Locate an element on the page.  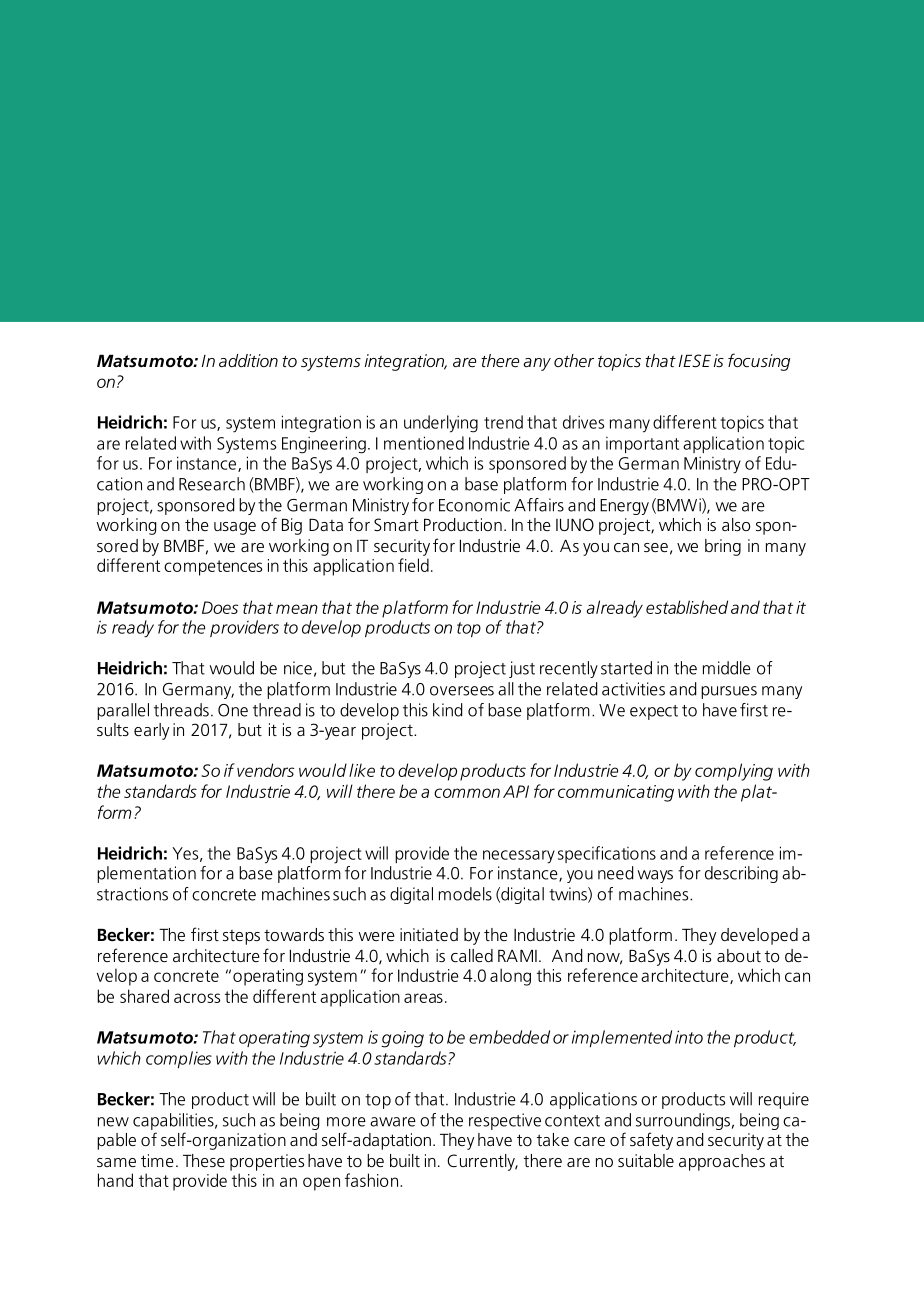
oversees is located at coordinates (462, 691).
